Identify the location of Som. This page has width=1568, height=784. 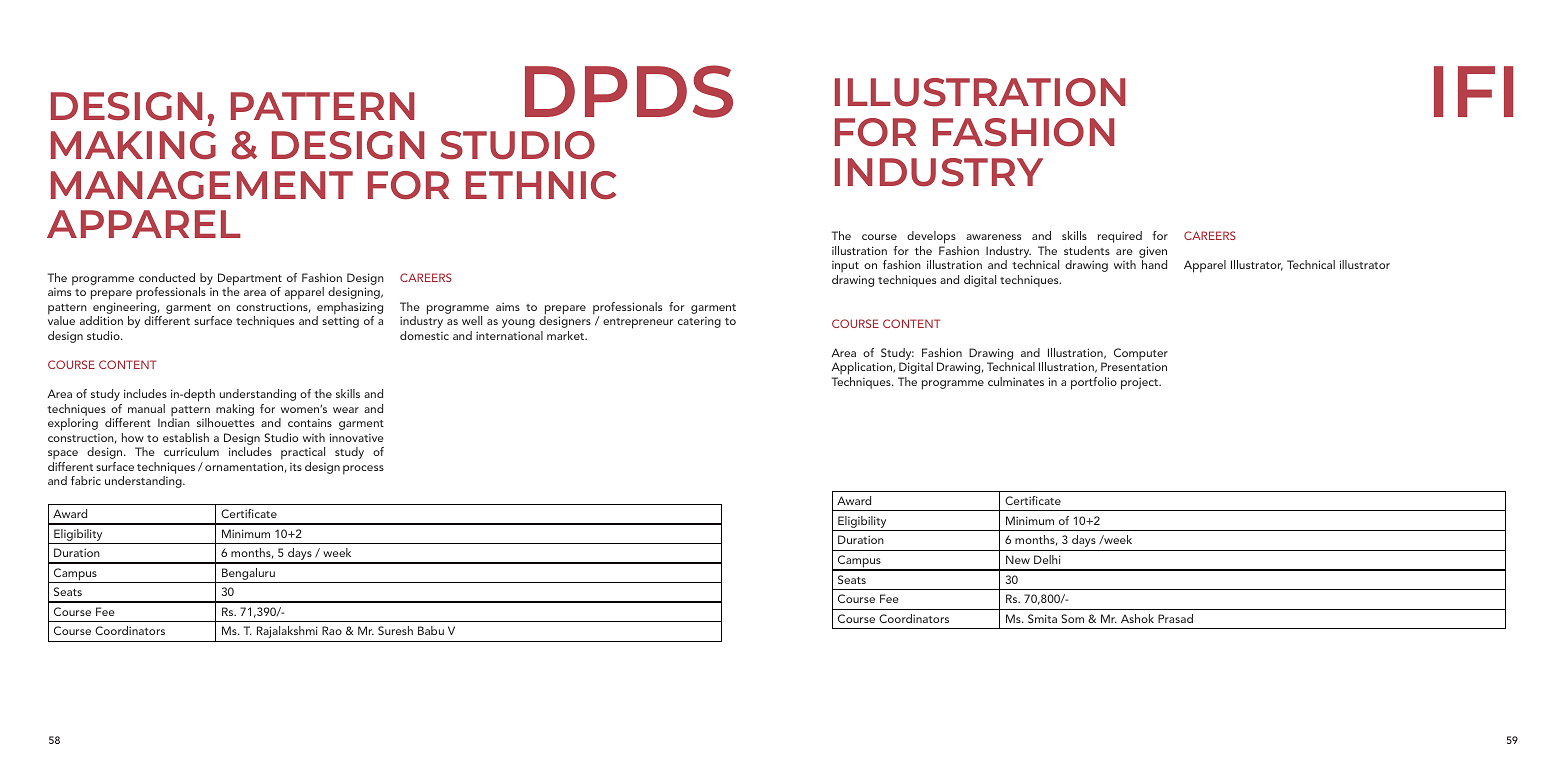
(1072, 618).
